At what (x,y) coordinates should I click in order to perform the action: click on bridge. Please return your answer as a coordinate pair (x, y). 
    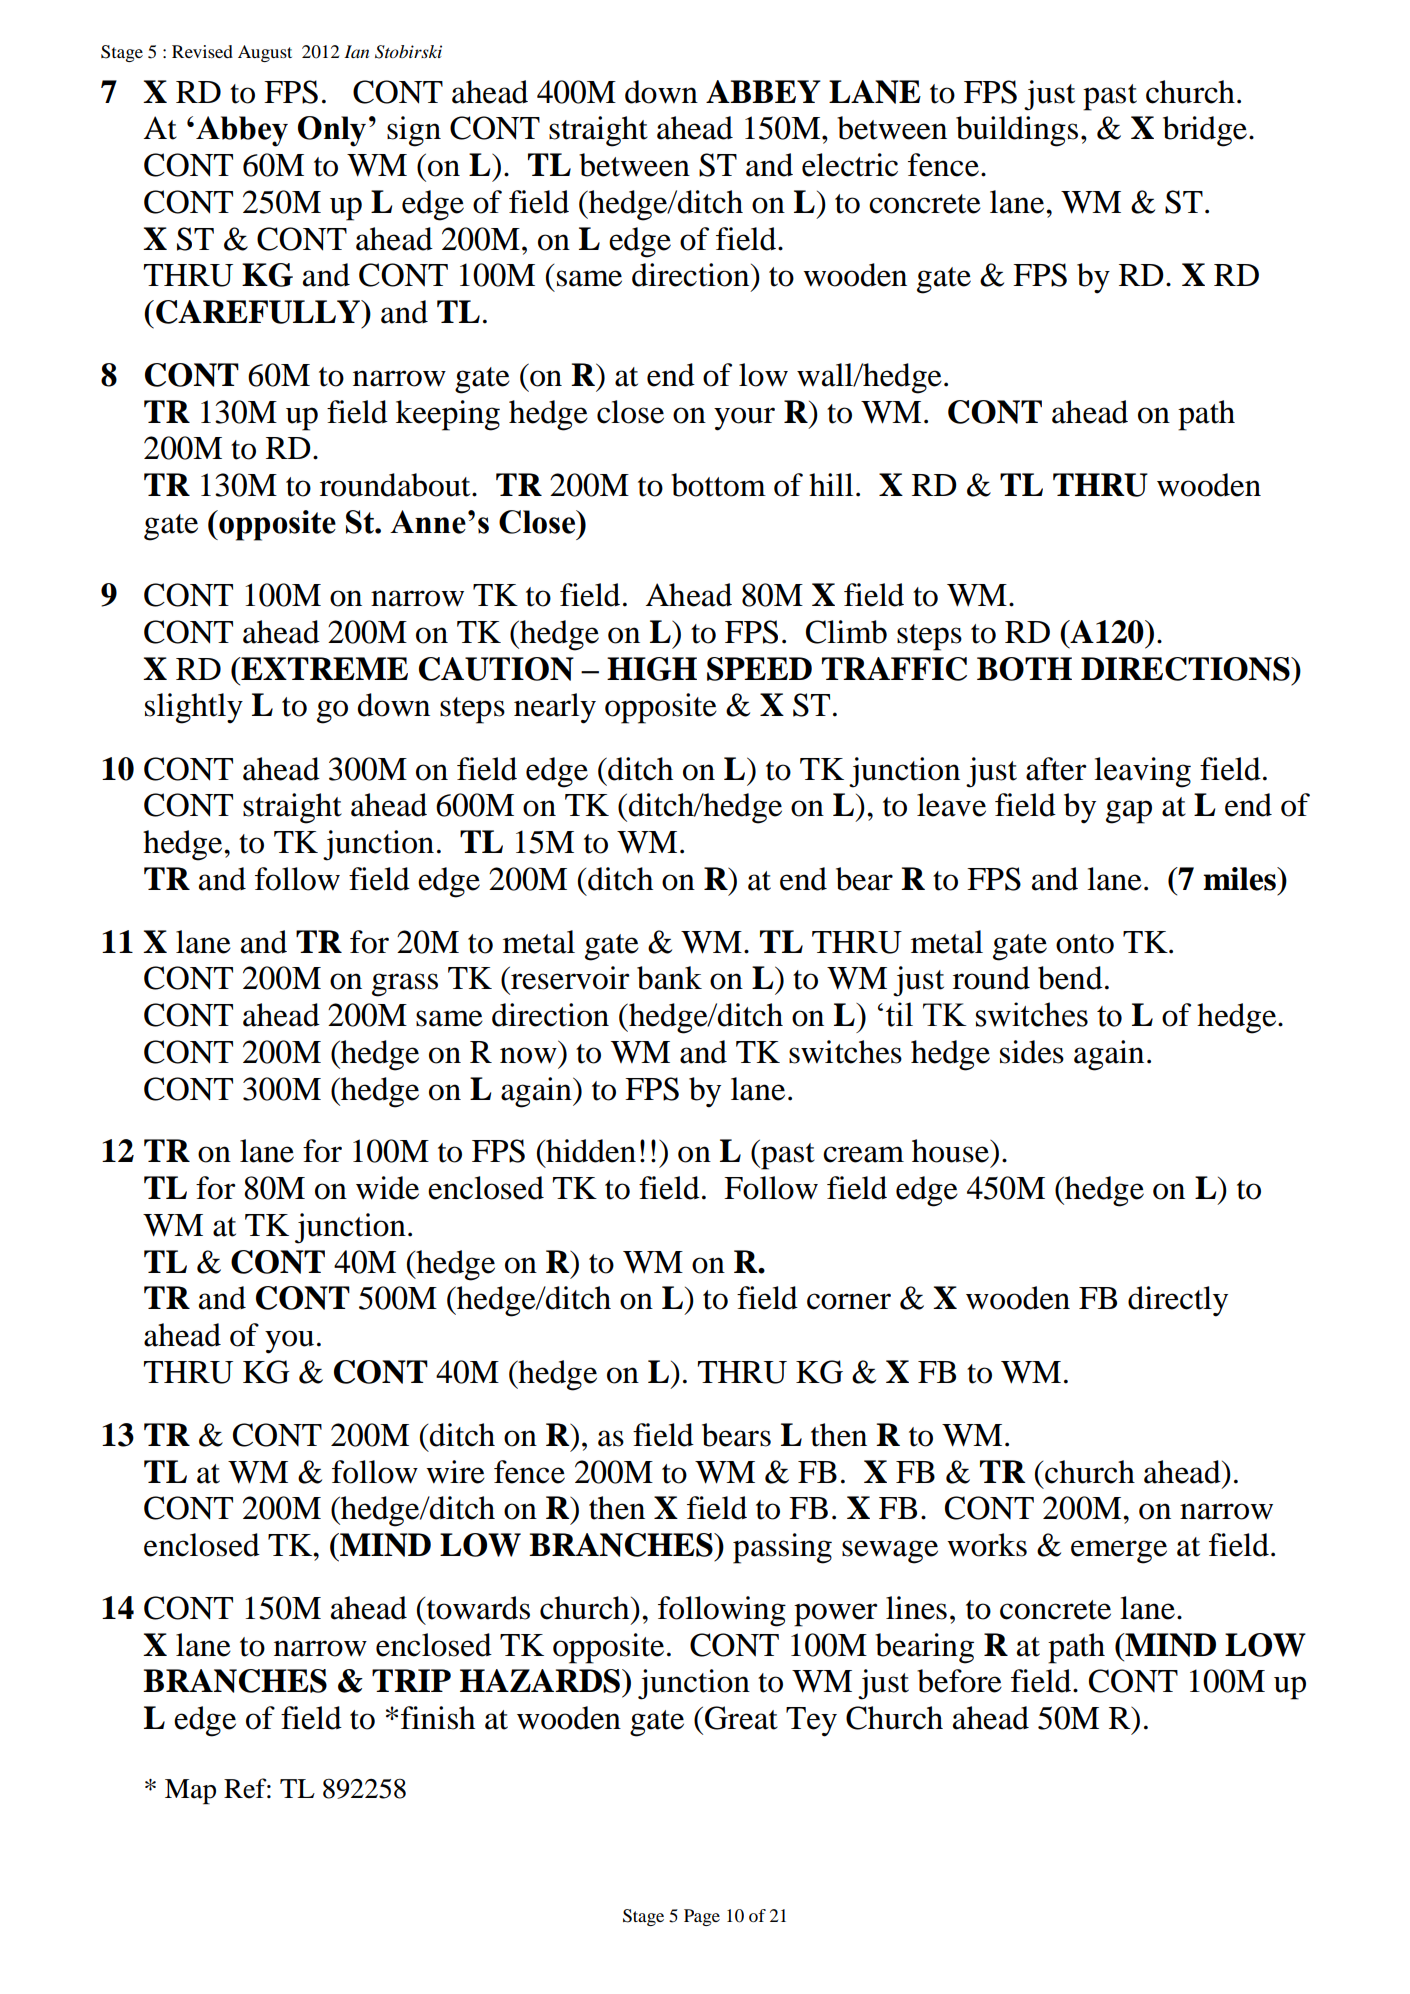
    Looking at the image, I should click on (1205, 131).
